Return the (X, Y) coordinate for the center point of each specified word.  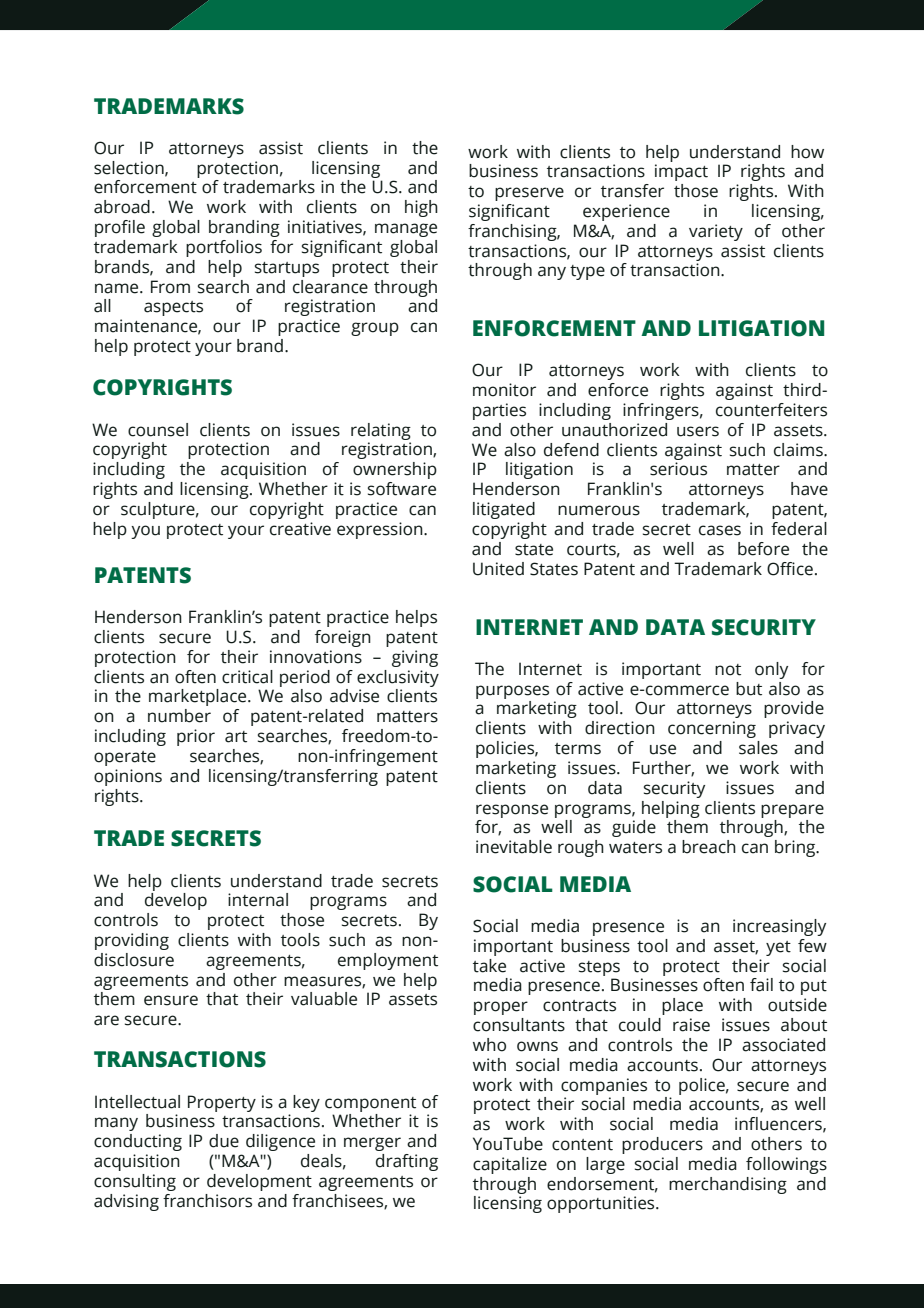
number (179, 716)
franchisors (207, 1201)
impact (681, 172)
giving (415, 658)
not (728, 670)
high (421, 208)
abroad (122, 207)
